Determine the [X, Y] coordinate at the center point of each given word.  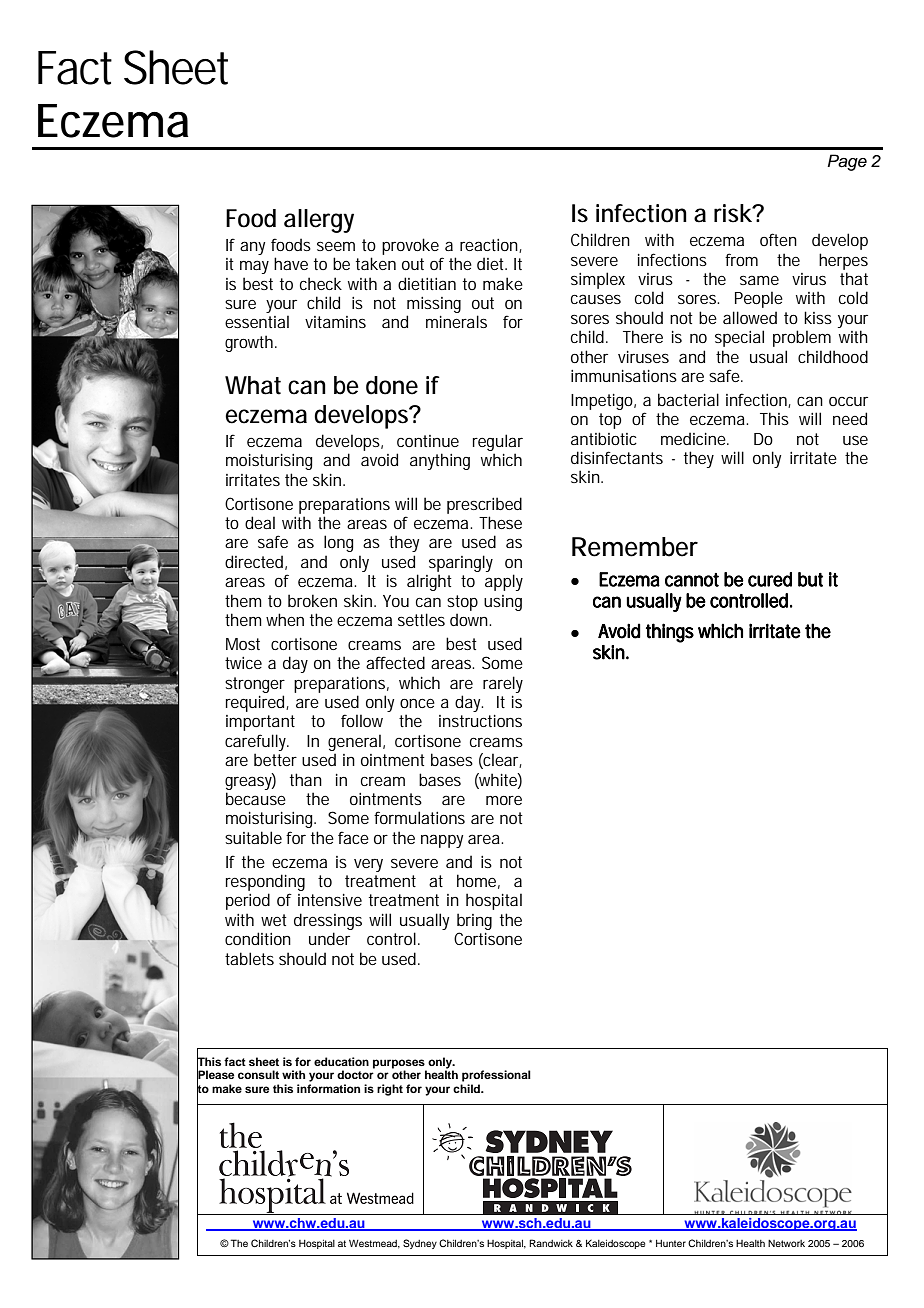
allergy [319, 221]
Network [786, 1243]
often [778, 239]
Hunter [671, 1243]
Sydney [420, 1244]
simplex [598, 280]
